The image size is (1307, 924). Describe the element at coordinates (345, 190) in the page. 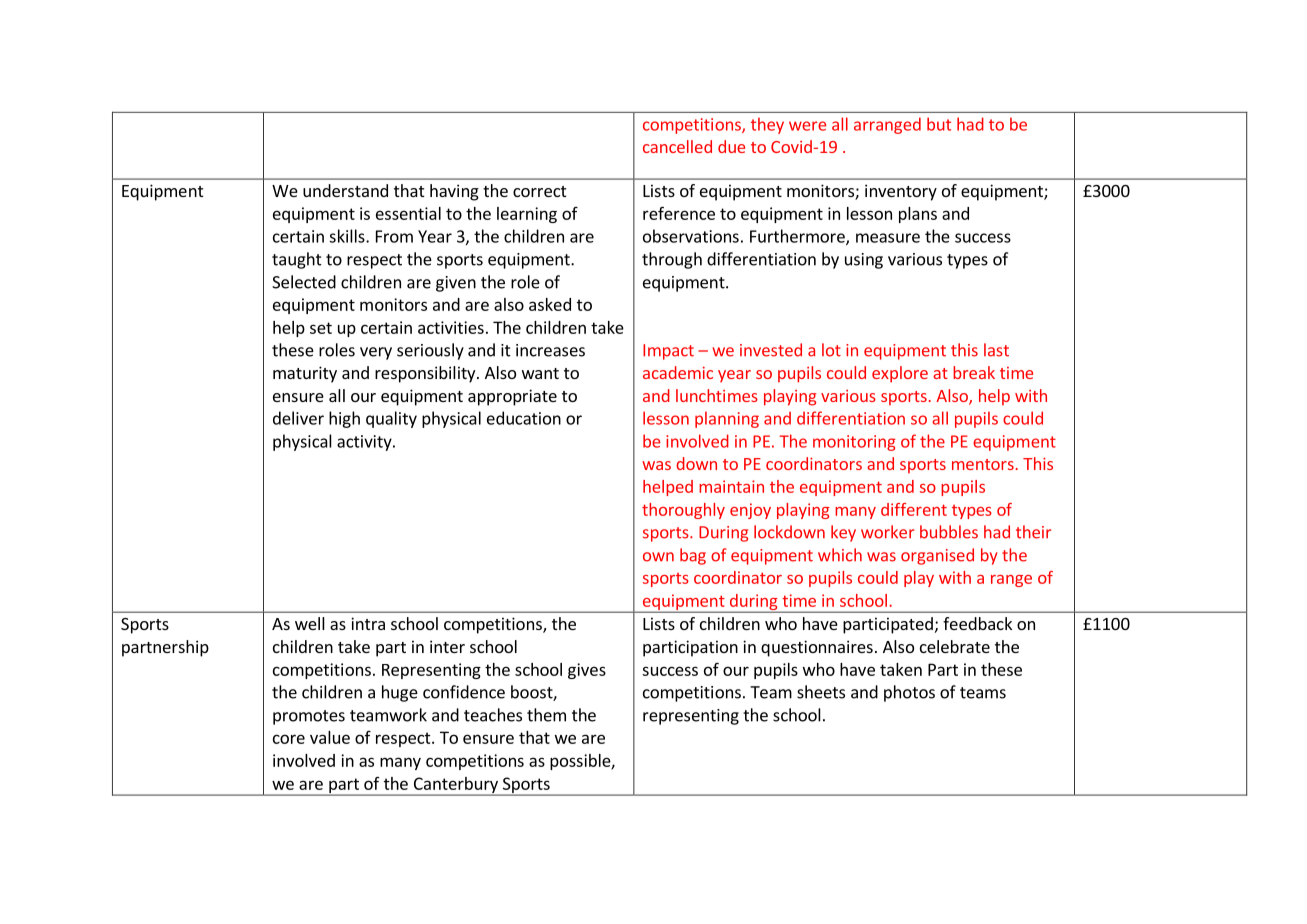

I see `understand` at that location.
